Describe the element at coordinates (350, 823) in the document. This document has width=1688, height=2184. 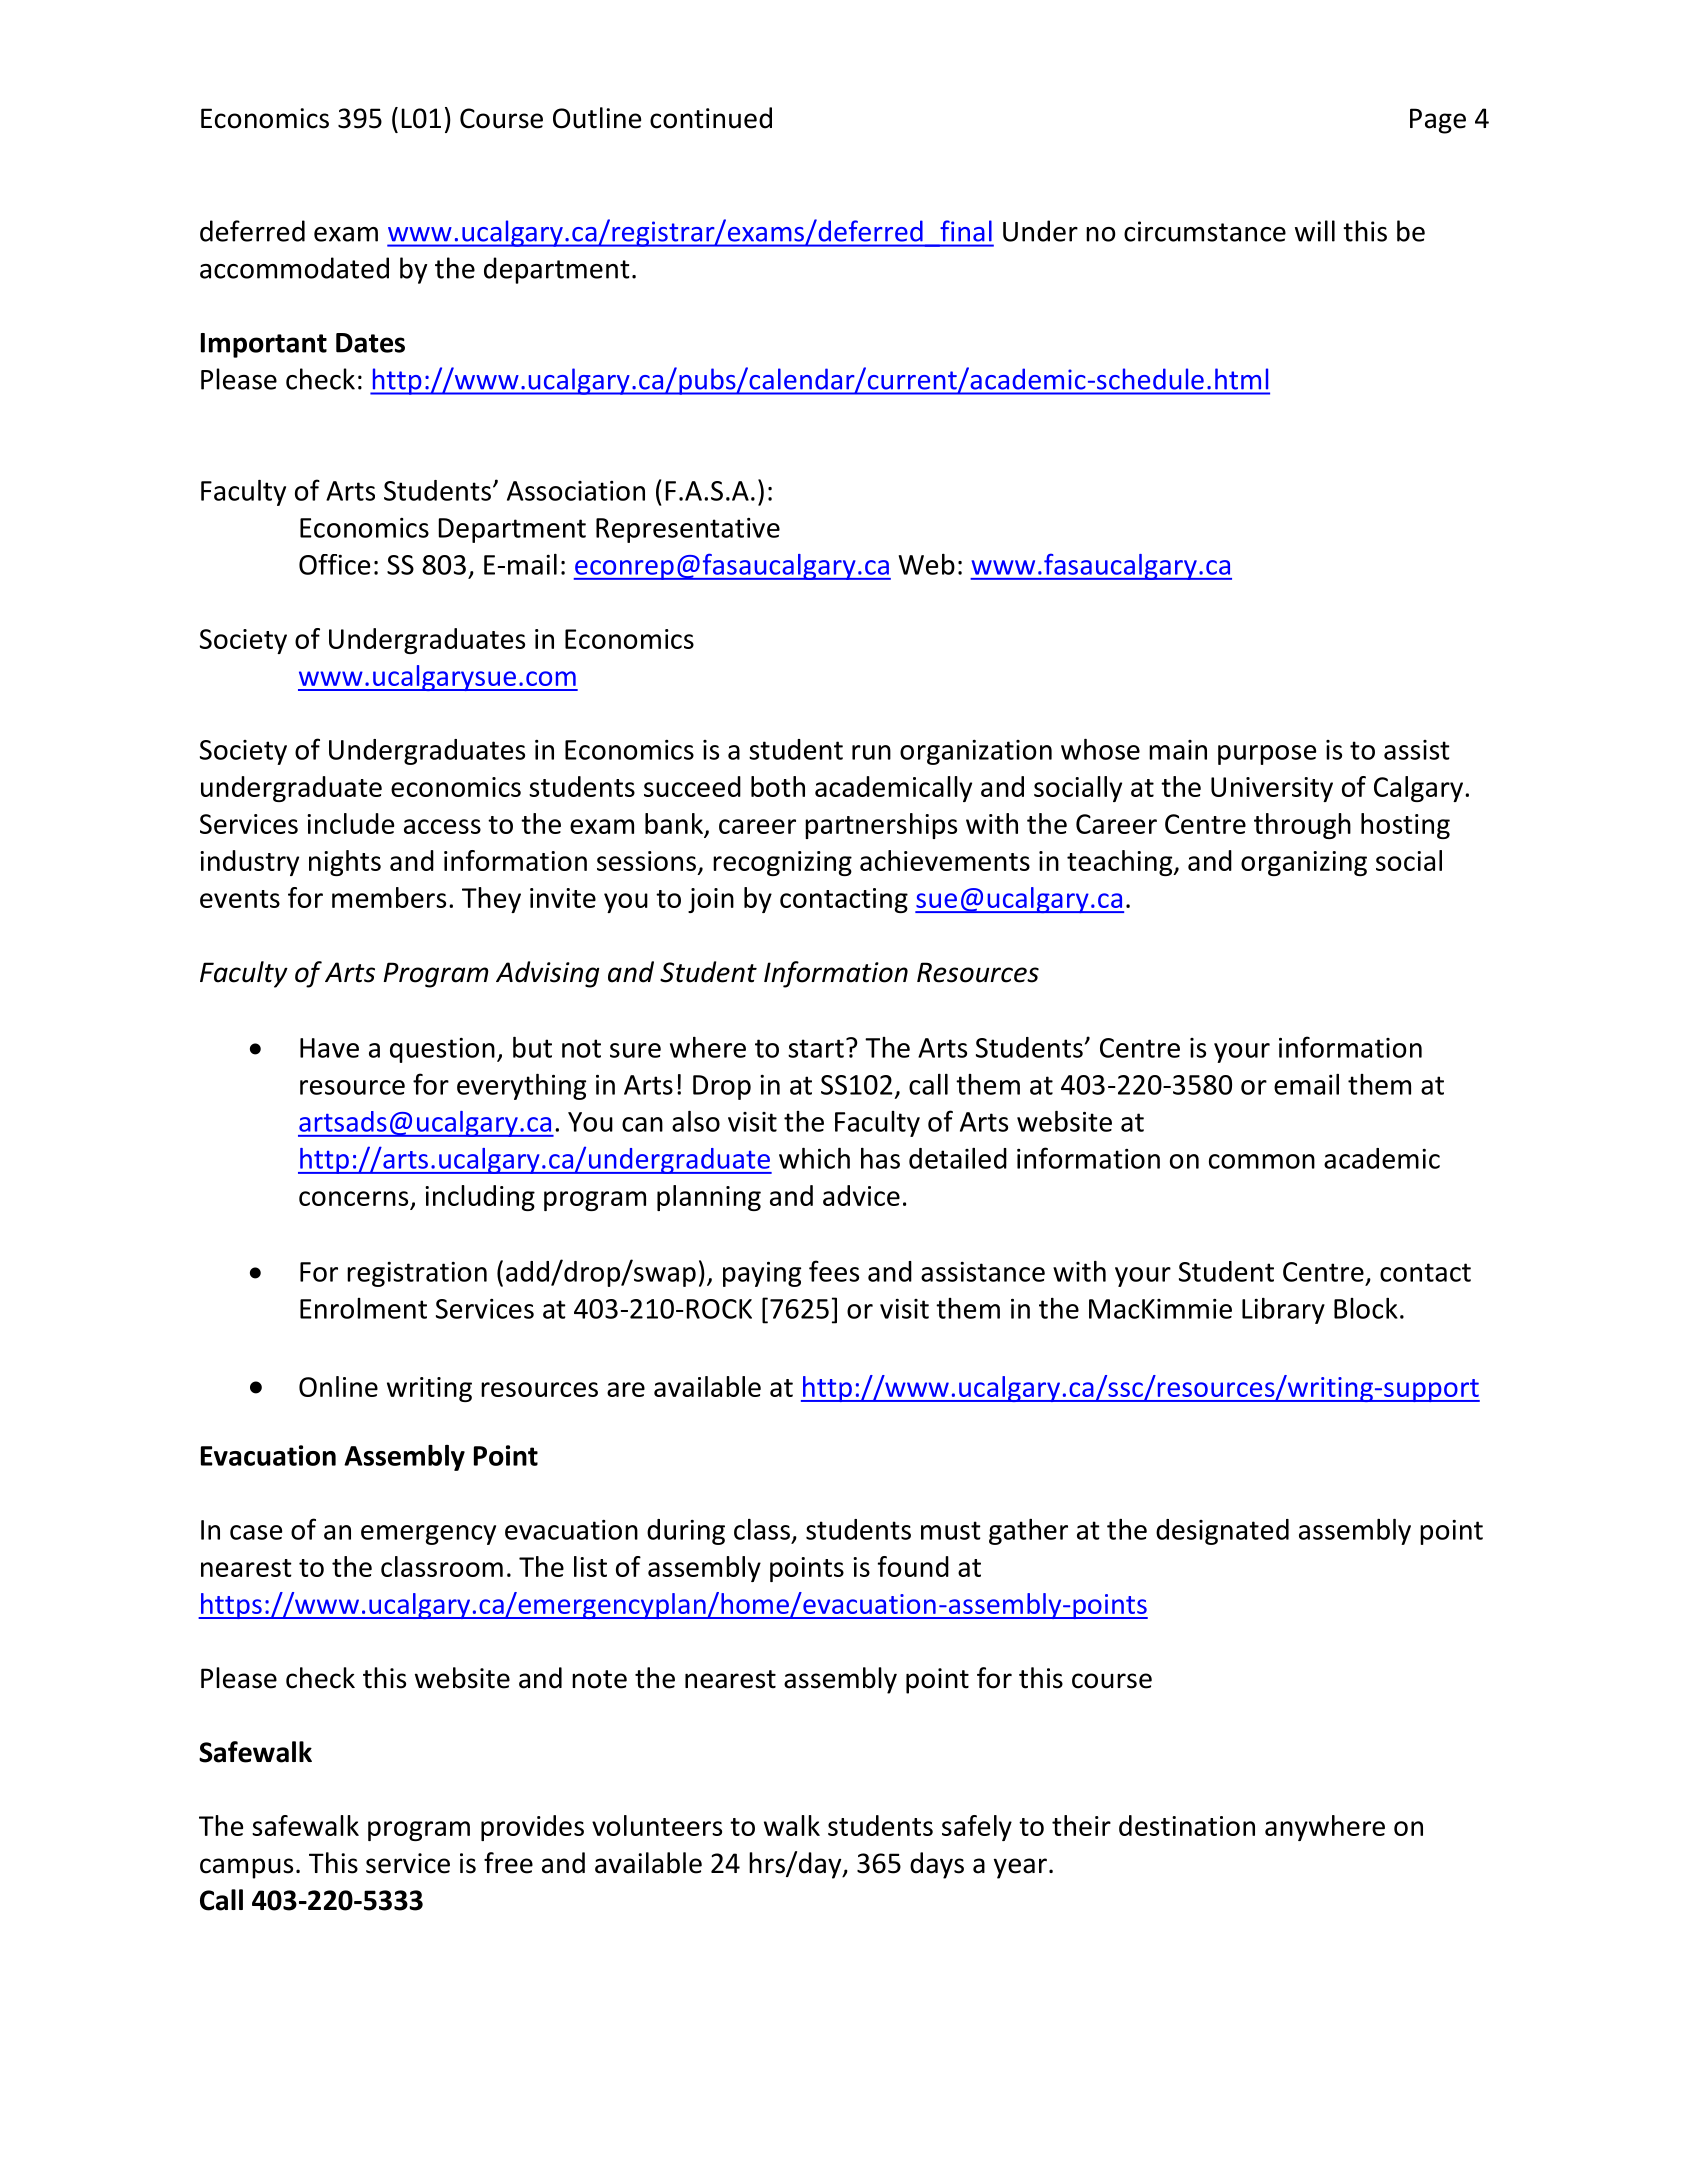
I see `include` at that location.
